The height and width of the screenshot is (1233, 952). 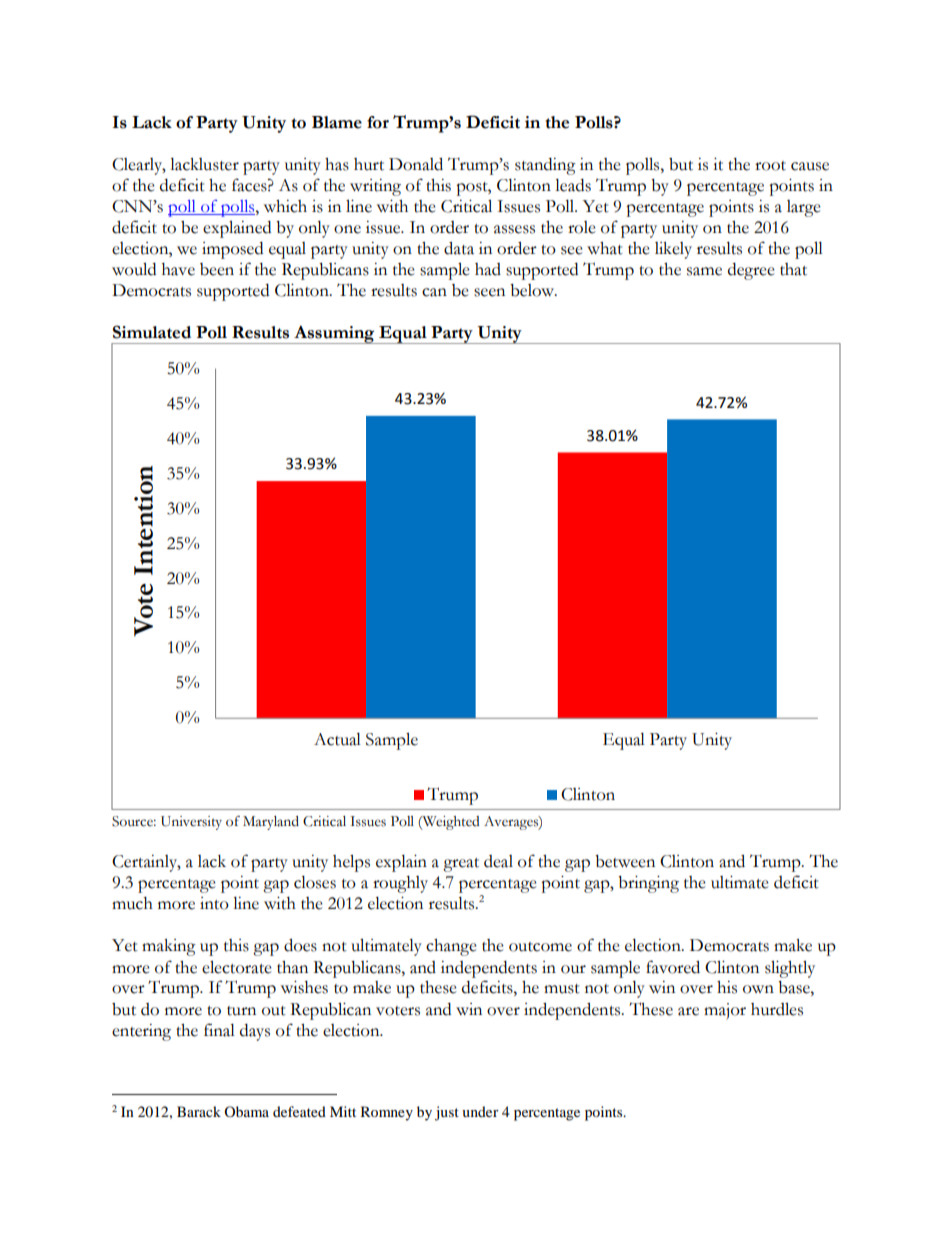 What do you see at coordinates (625, 861) in the screenshot?
I see `between` at bounding box center [625, 861].
